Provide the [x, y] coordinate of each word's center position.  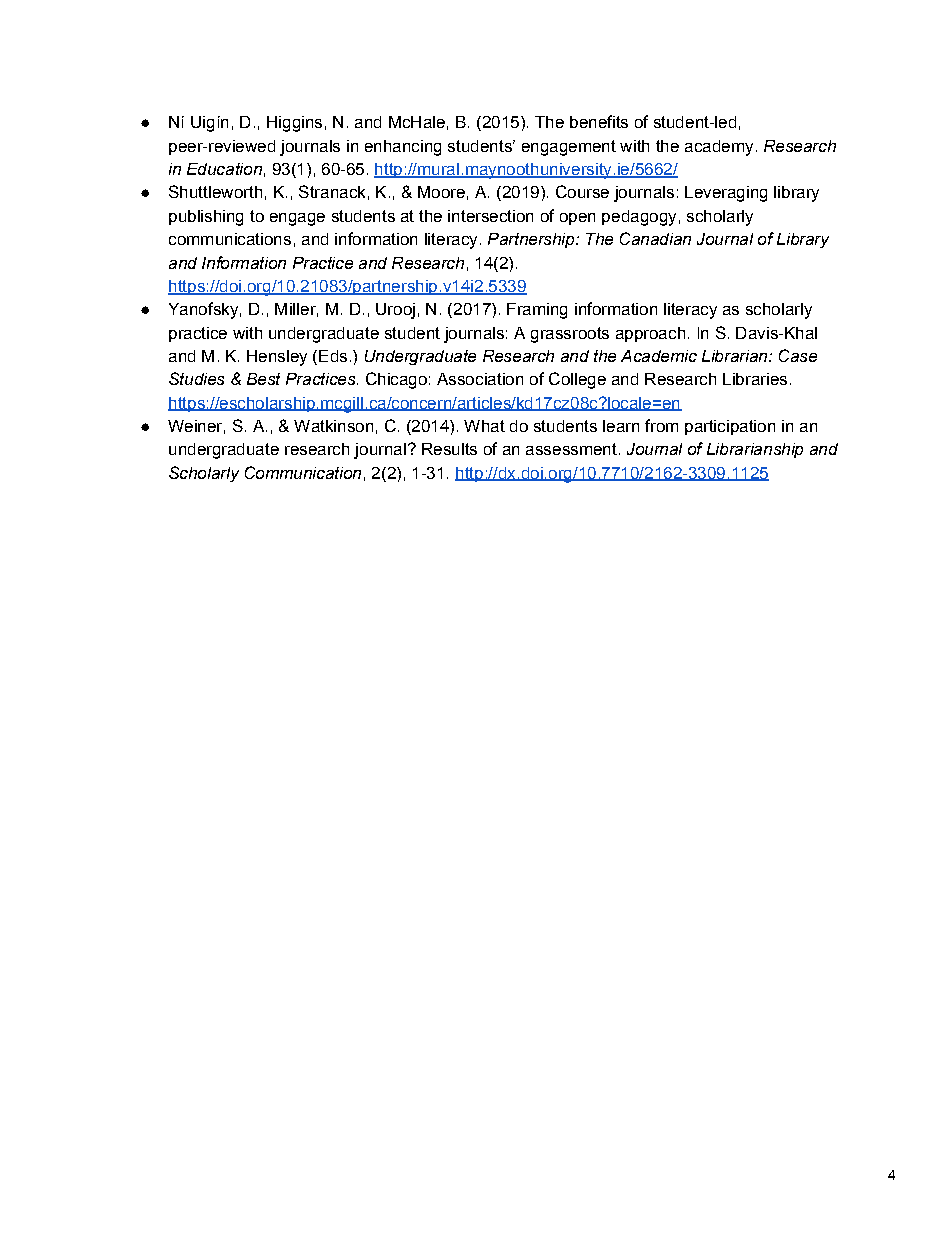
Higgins [294, 124]
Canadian [655, 238]
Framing [537, 311]
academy [719, 148]
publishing [206, 218]
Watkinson [333, 426]
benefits [599, 121]
